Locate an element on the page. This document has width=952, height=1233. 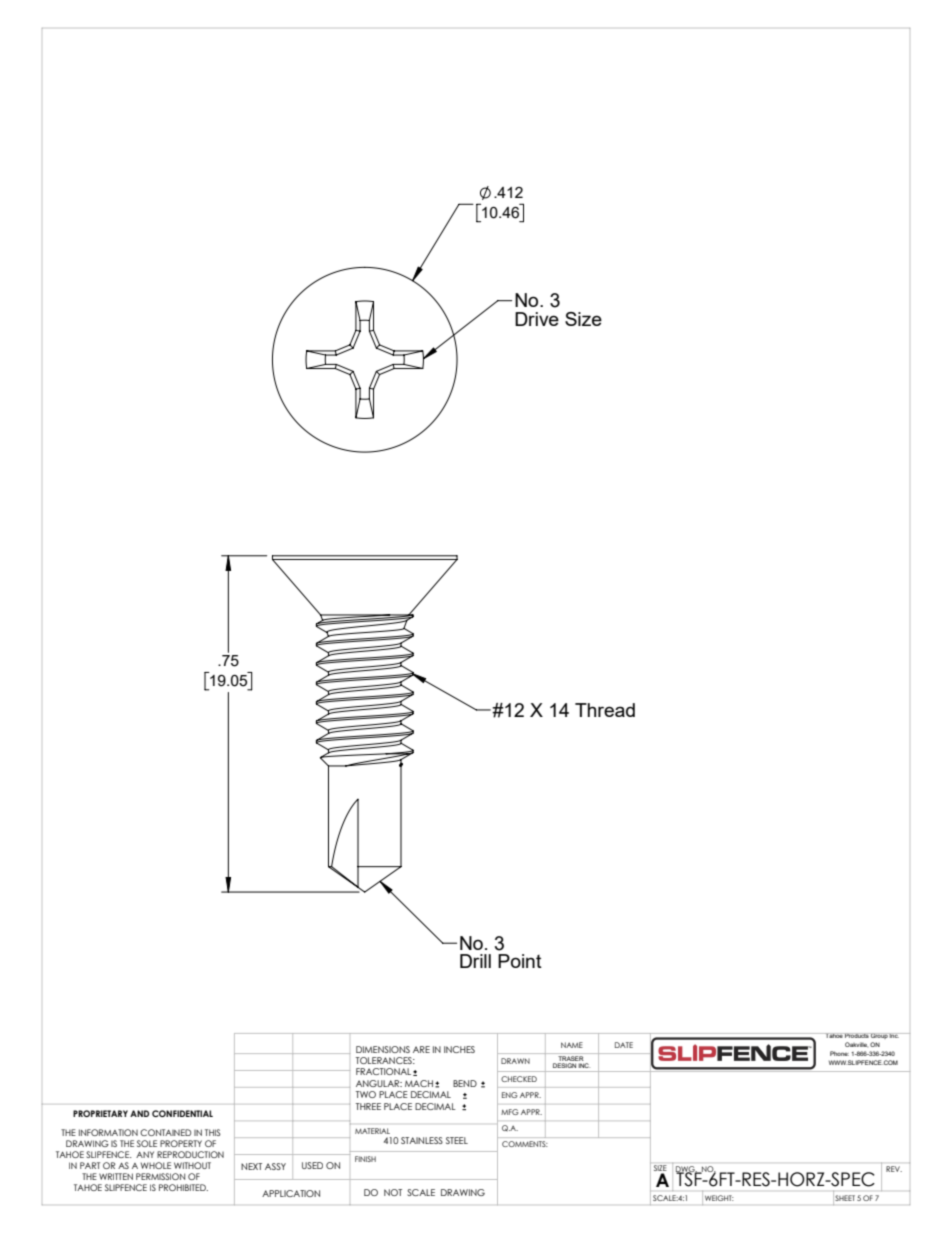
Drill is located at coordinates (475, 961).
